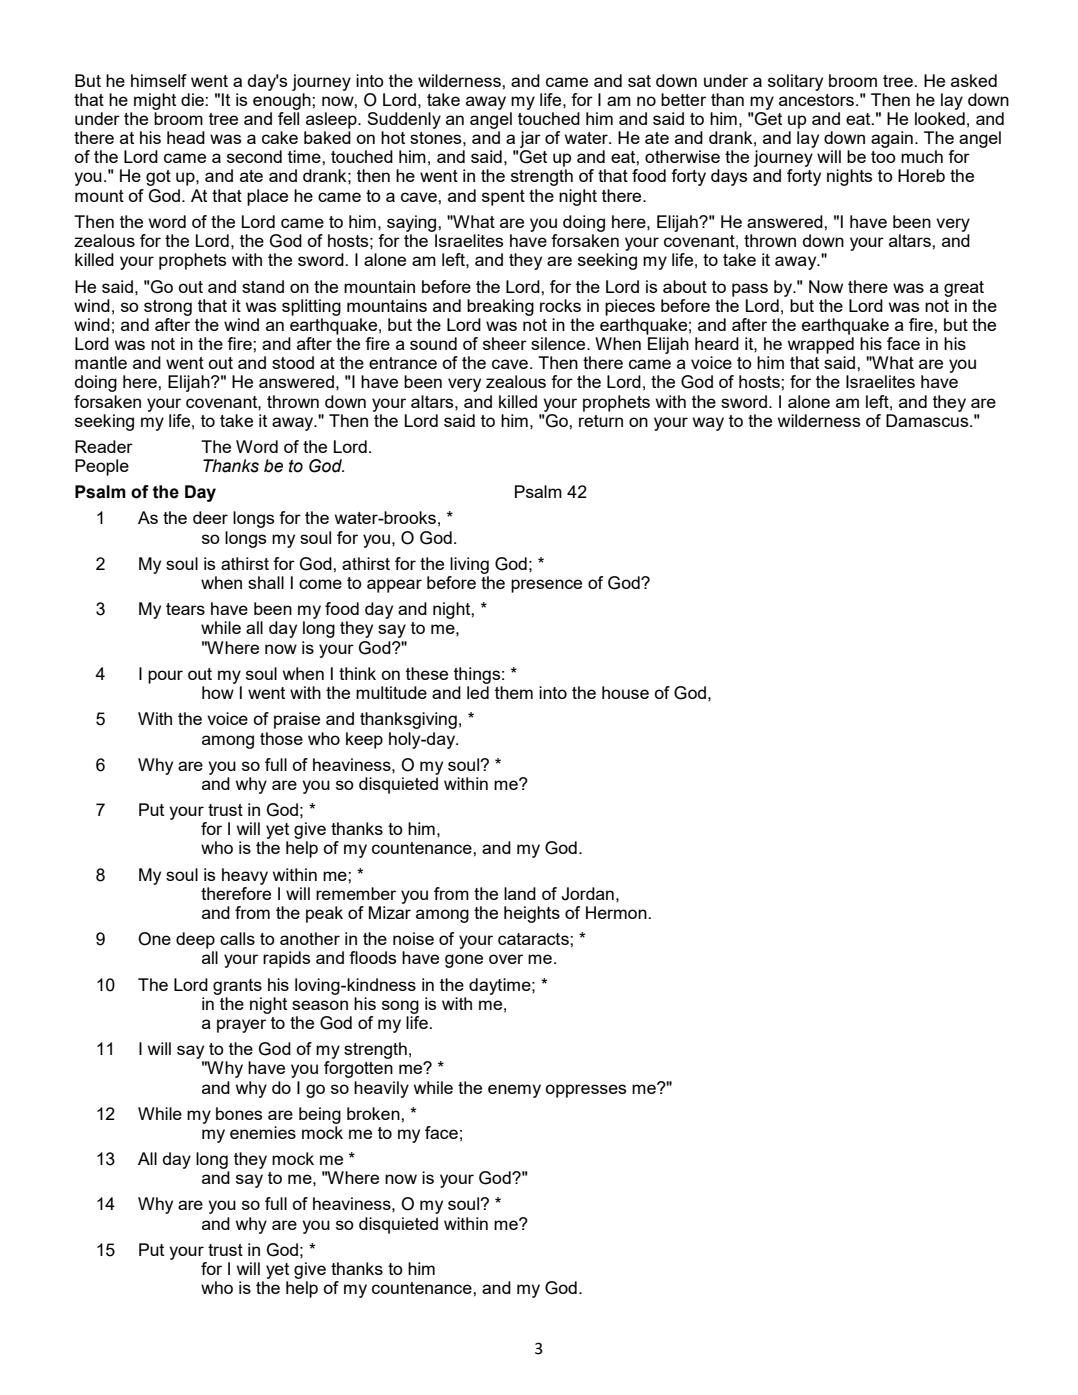 The width and height of the screenshot is (1078, 1395). Describe the element at coordinates (585, 1091) in the screenshot. I see `oppresses` at that location.
